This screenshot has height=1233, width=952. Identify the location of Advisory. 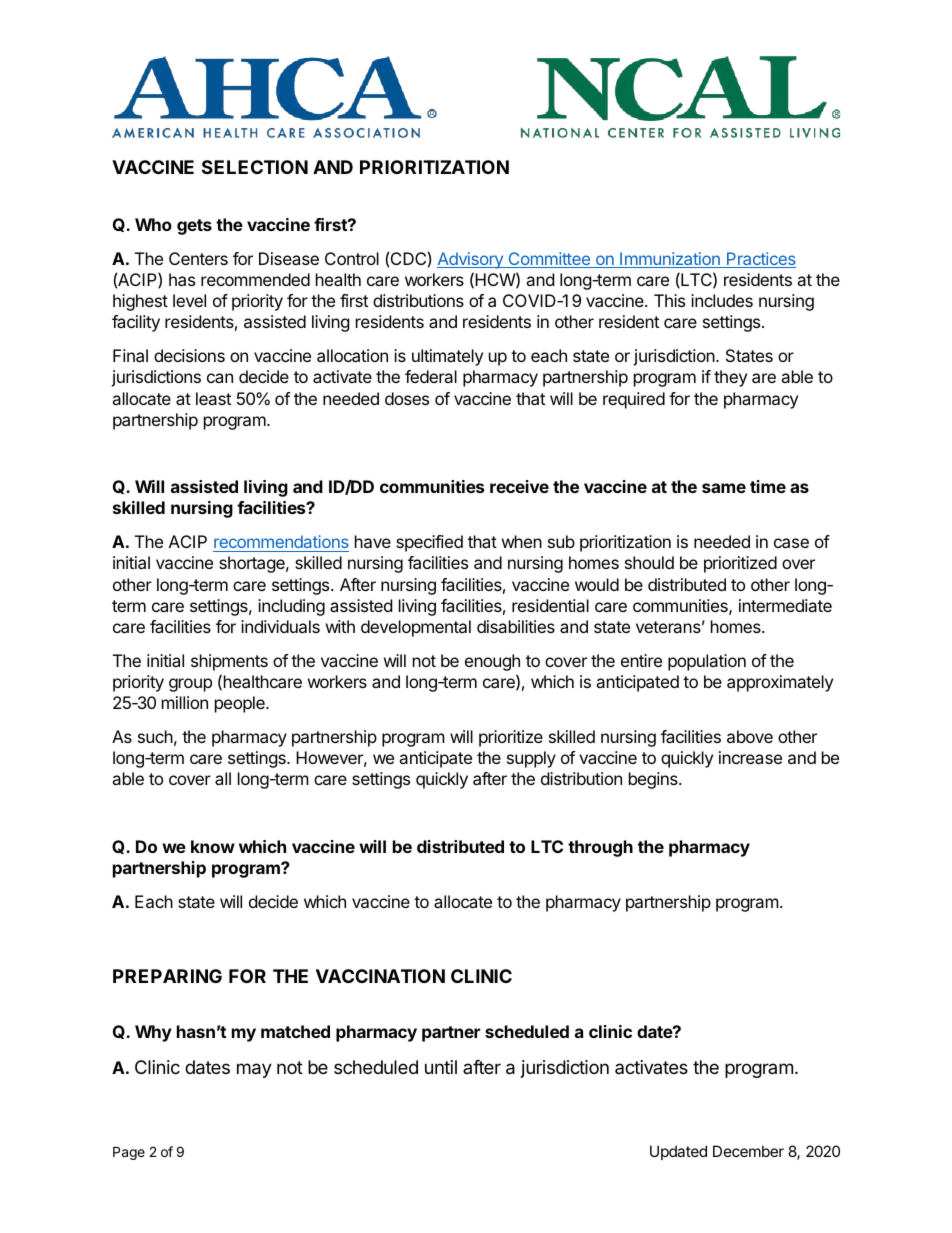
(471, 260).
